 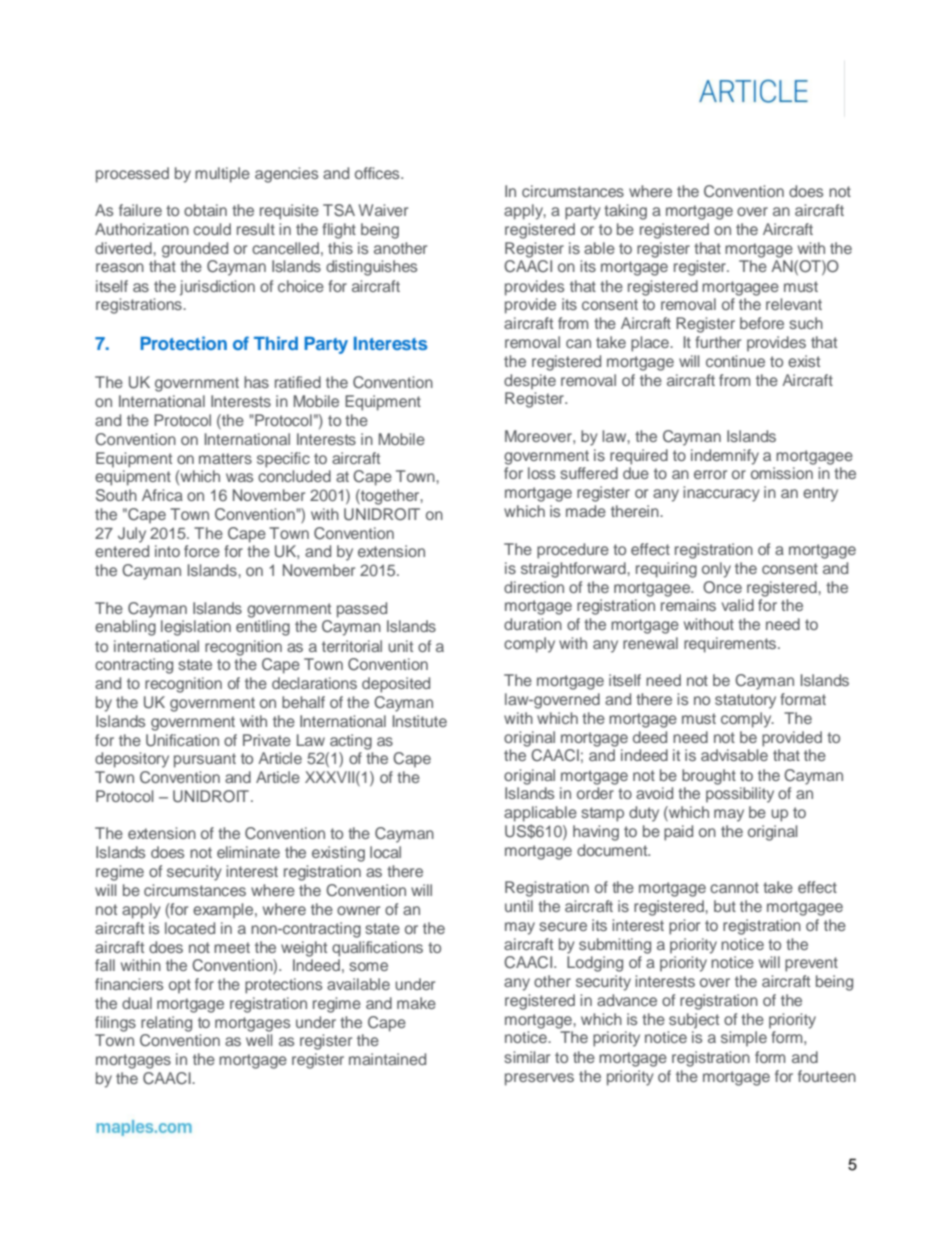 I want to click on brought, so click(x=709, y=777).
